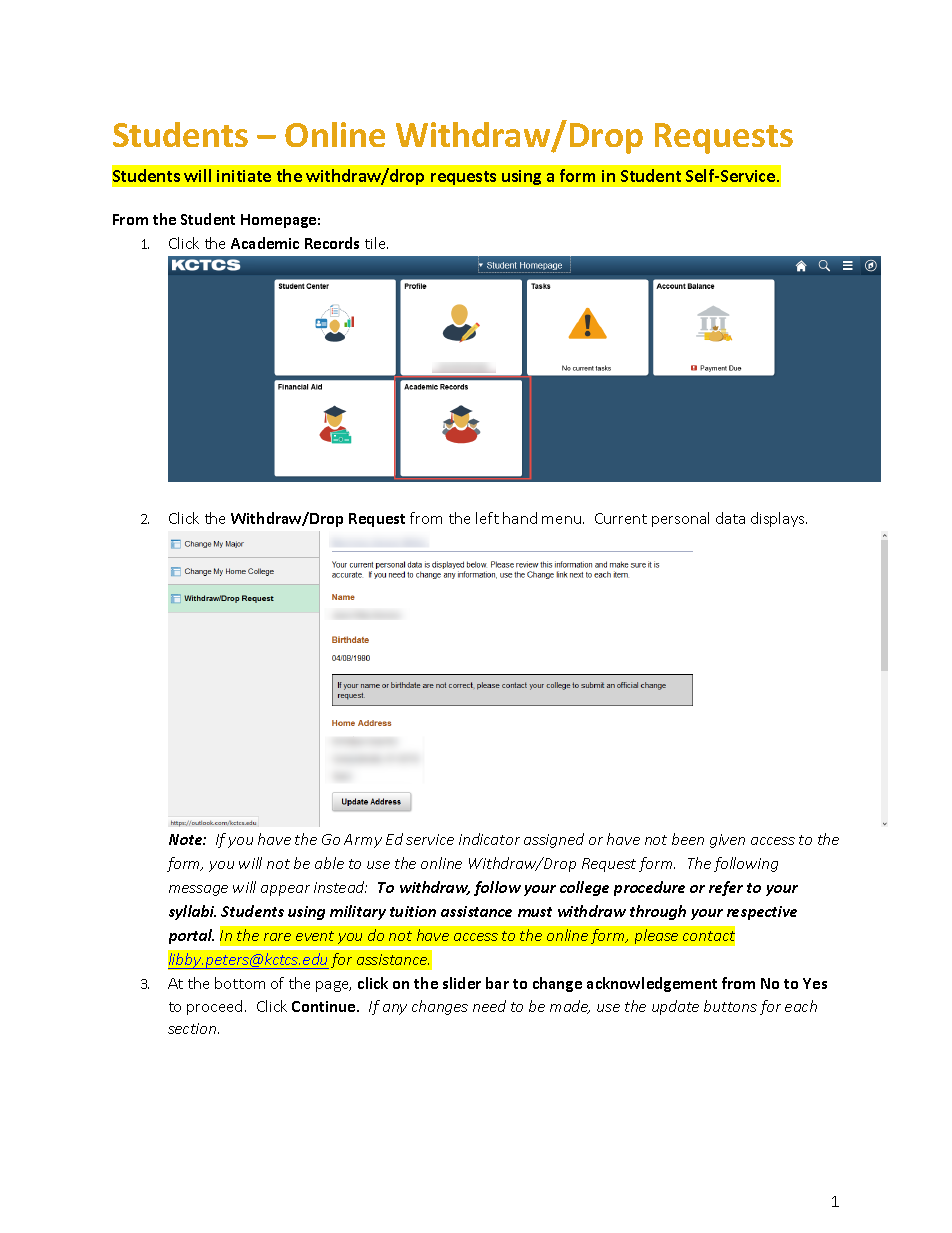  Describe the element at coordinates (244, 176) in the page. I see `initiate` at that location.
